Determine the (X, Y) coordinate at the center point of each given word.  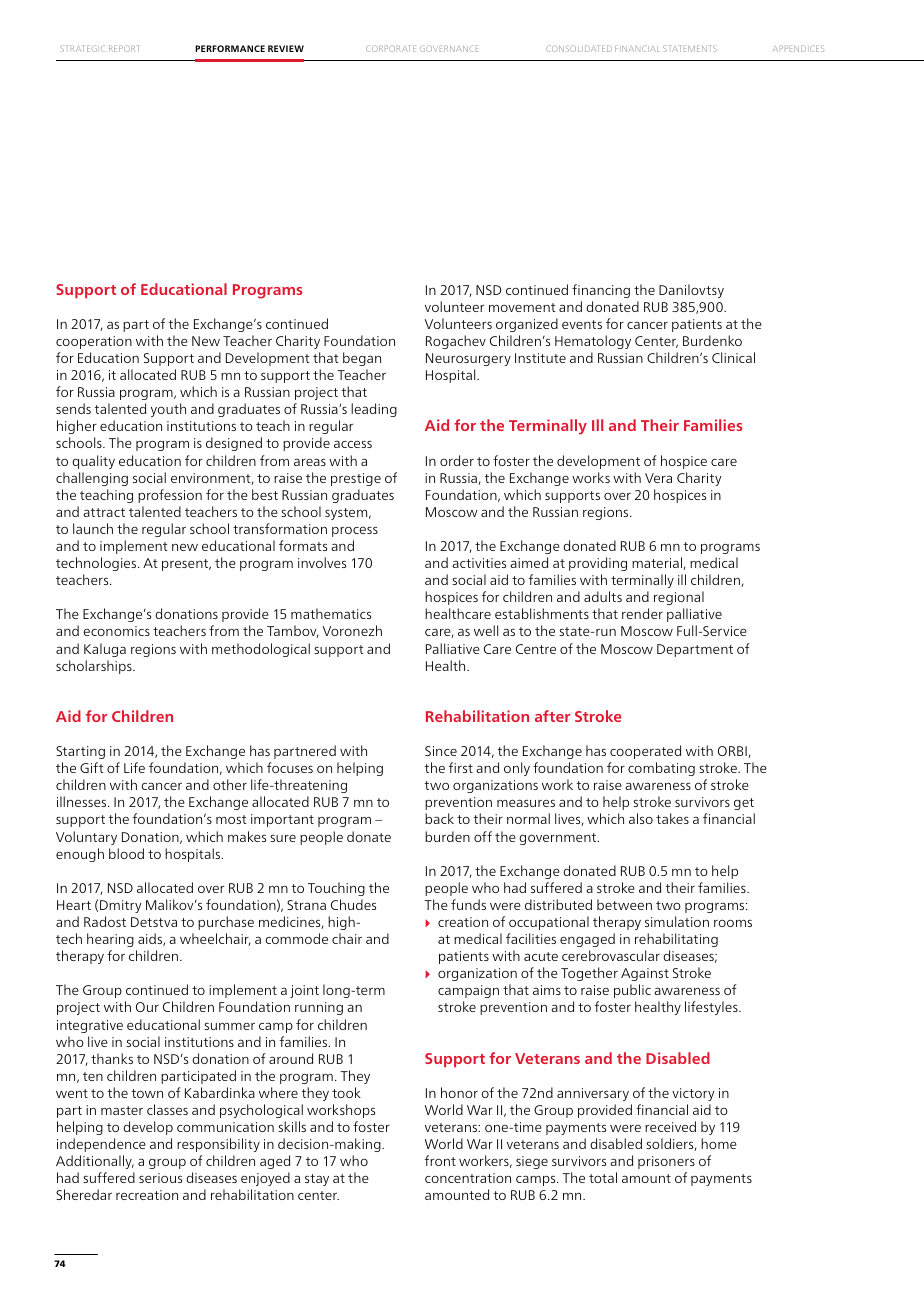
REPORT (124, 48)
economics (116, 631)
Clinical (733, 357)
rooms (733, 923)
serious (160, 1178)
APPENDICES (798, 48)
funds (468, 904)
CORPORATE (391, 48)
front (440, 1160)
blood (126, 853)
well (486, 630)
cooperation (94, 342)
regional (679, 598)
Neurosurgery (468, 359)
